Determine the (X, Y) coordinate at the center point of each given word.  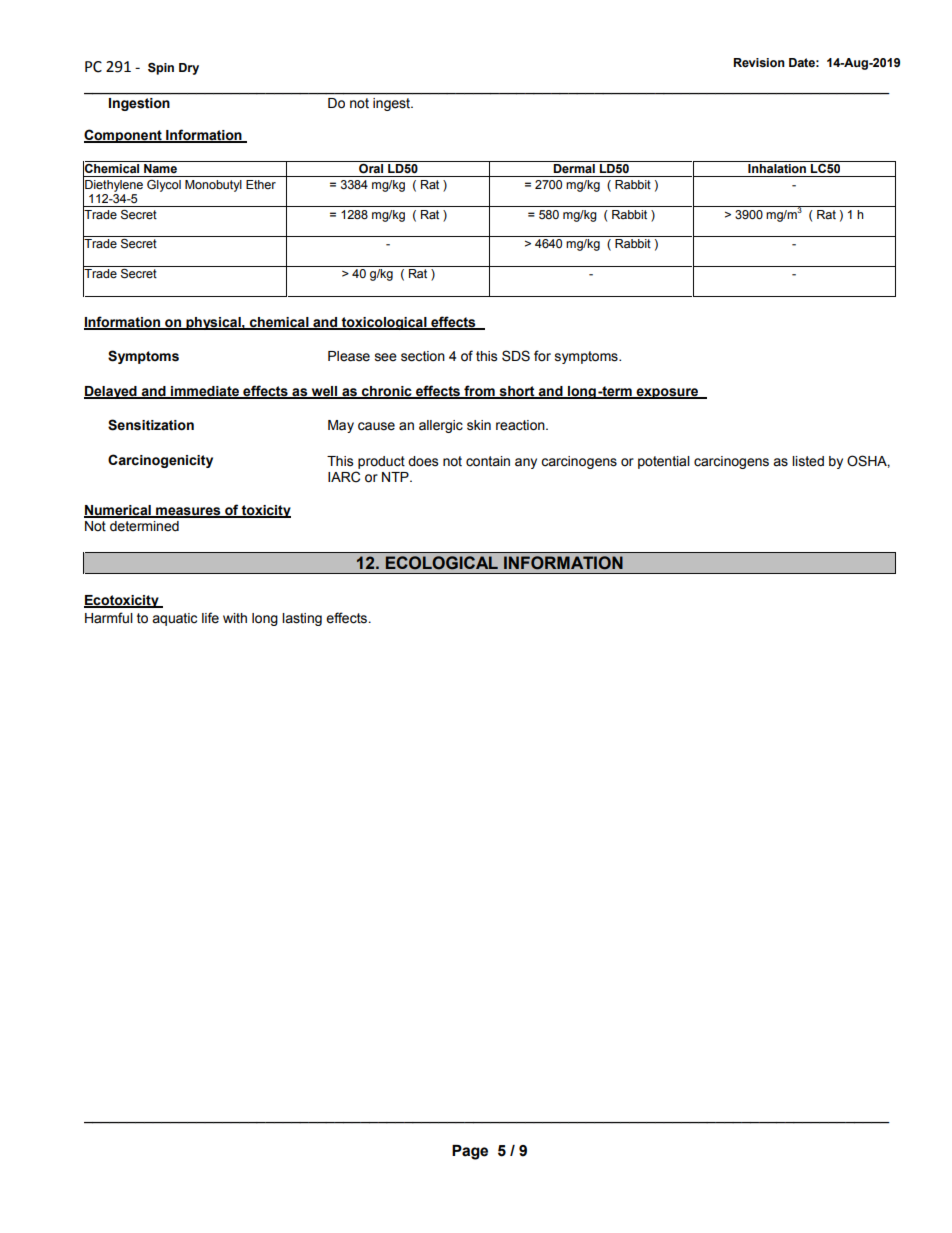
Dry (189, 69)
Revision (759, 63)
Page (470, 1152)
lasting (302, 619)
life (210, 618)
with (235, 618)
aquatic (174, 619)
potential (664, 462)
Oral (371, 167)
